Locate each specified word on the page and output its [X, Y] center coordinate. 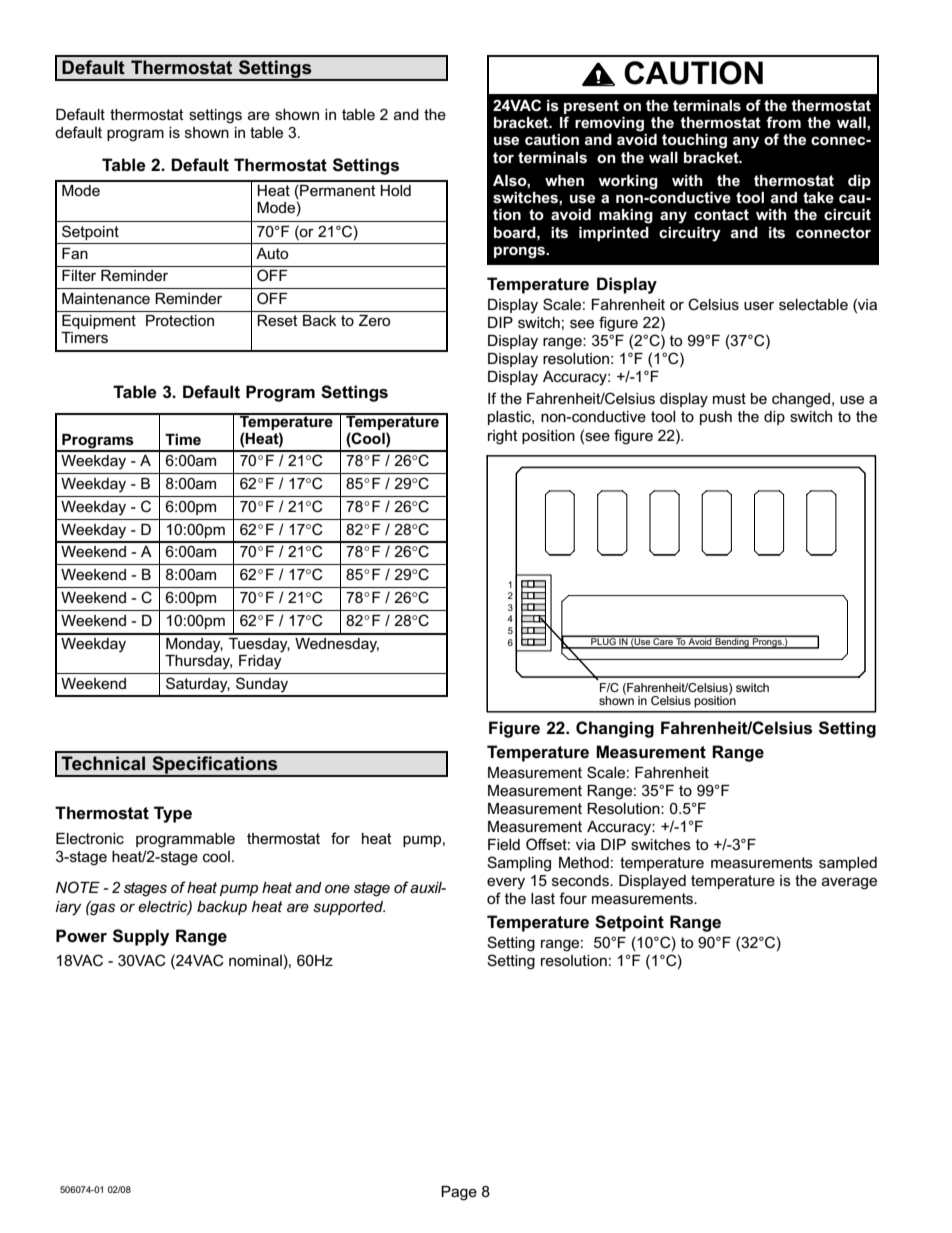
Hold [395, 190]
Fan [75, 253]
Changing [615, 729]
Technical [103, 763]
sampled [848, 864]
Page [459, 1193]
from [783, 122]
